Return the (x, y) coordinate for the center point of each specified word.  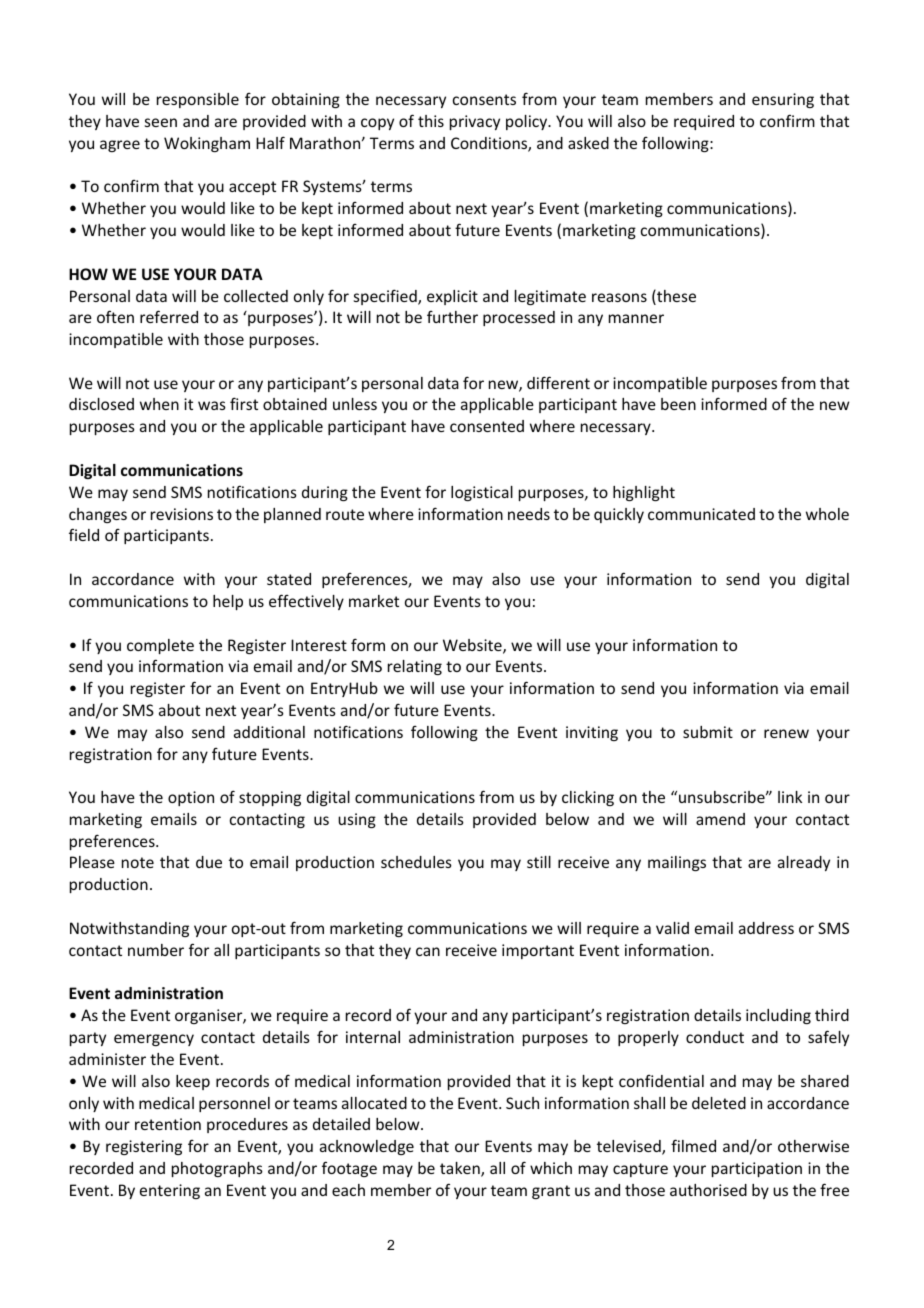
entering (170, 1191)
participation (757, 1169)
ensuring (783, 100)
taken (461, 1169)
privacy (475, 122)
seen (161, 122)
